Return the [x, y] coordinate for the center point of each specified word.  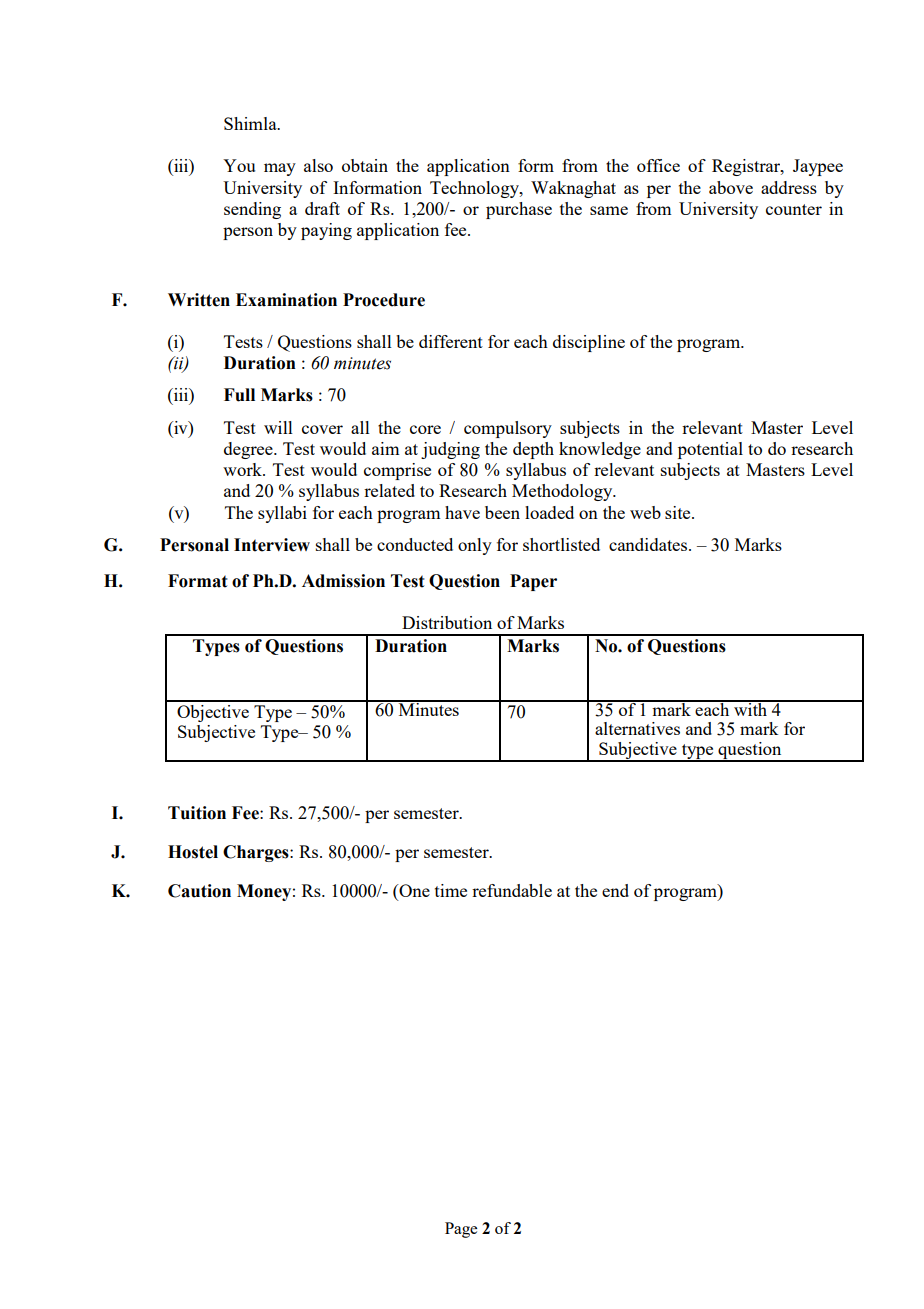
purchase [519, 210]
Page [461, 1230]
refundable [512, 890]
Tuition [197, 813]
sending [252, 210]
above [731, 187]
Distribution [447, 622]
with [751, 708]
